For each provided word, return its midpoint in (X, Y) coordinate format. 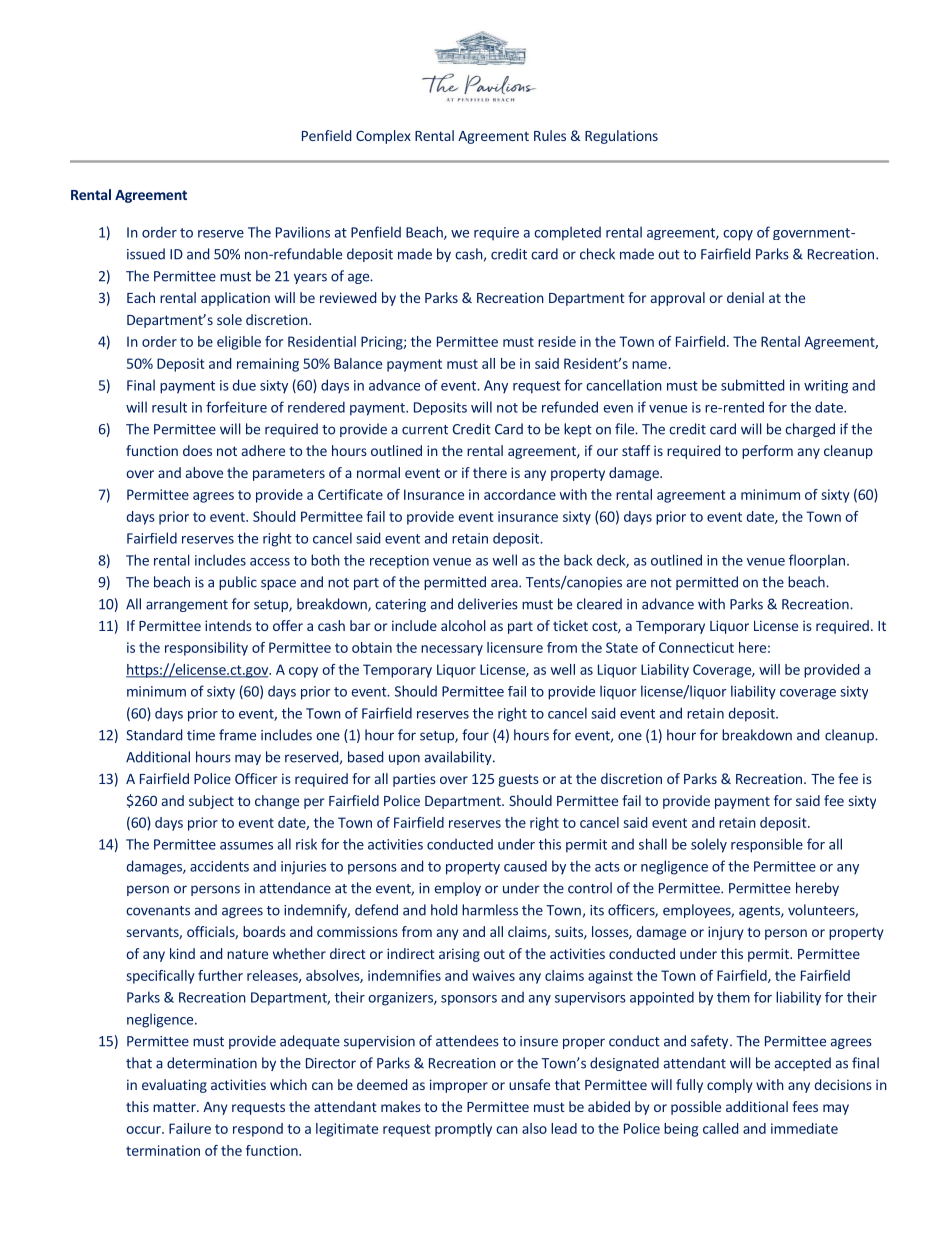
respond (258, 1130)
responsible (767, 845)
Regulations (621, 137)
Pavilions (303, 232)
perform (767, 452)
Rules (550, 135)
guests (518, 780)
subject (211, 802)
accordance (520, 494)
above (204, 472)
